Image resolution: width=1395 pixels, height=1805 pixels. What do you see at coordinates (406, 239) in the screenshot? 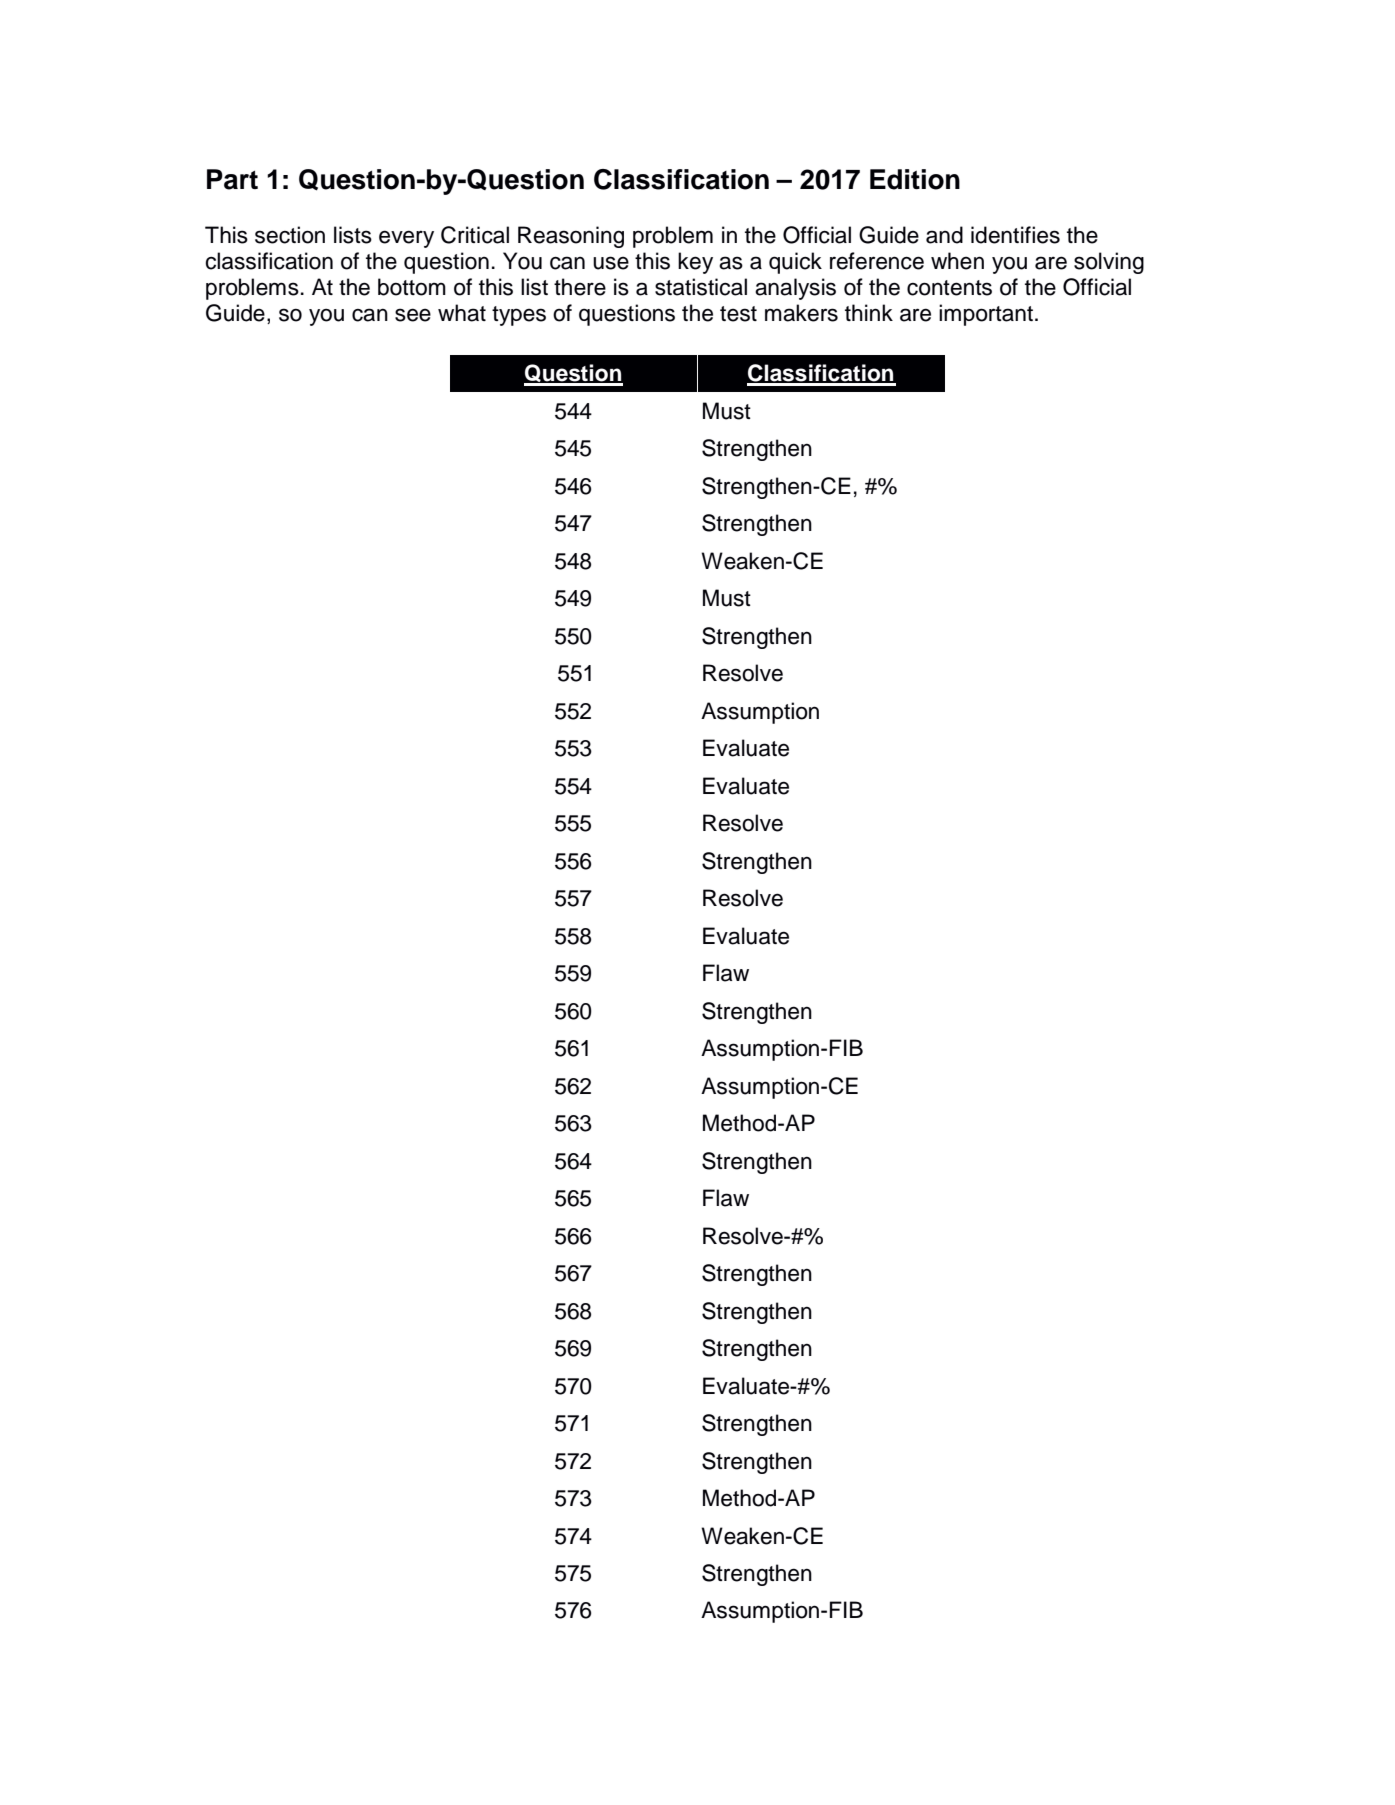
I see `every` at bounding box center [406, 239].
